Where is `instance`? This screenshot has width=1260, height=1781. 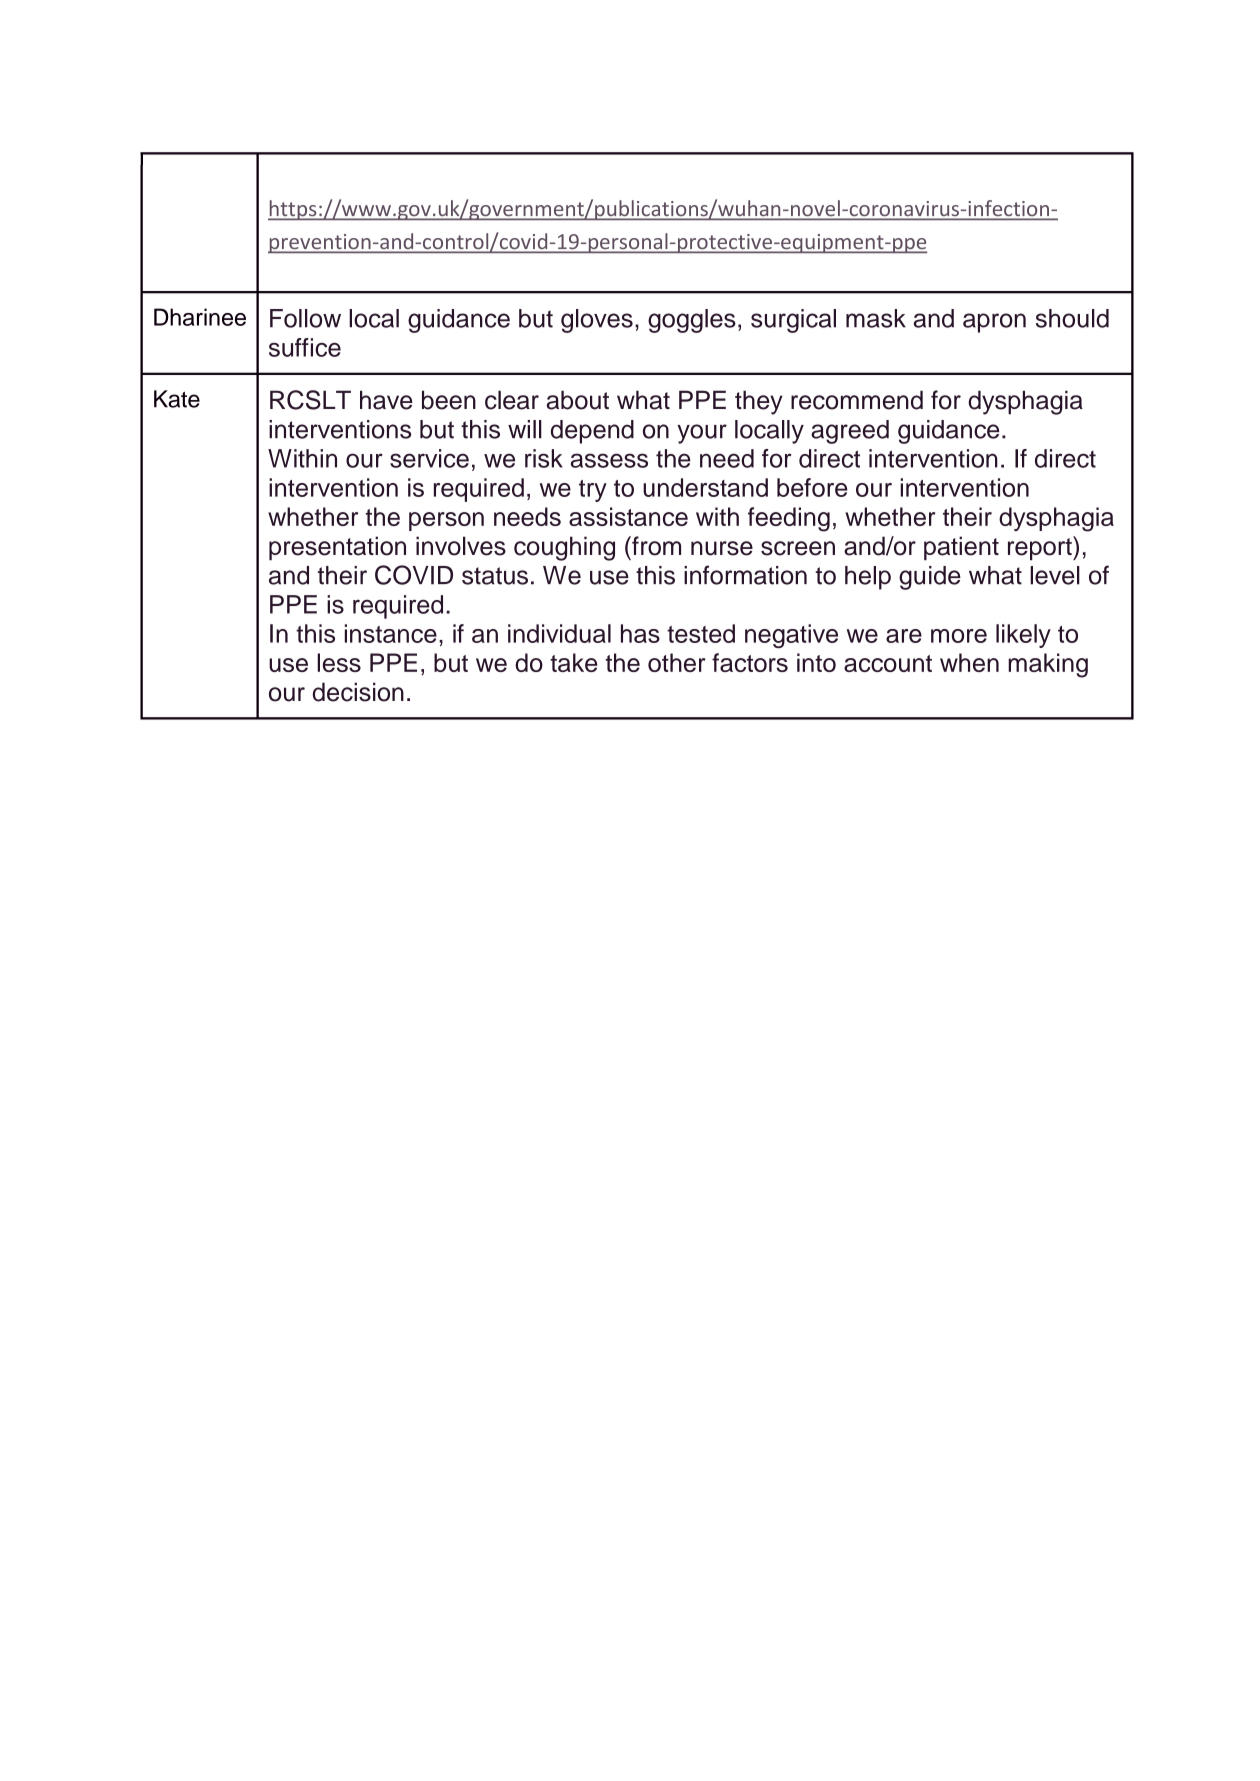 instance is located at coordinates (391, 633).
